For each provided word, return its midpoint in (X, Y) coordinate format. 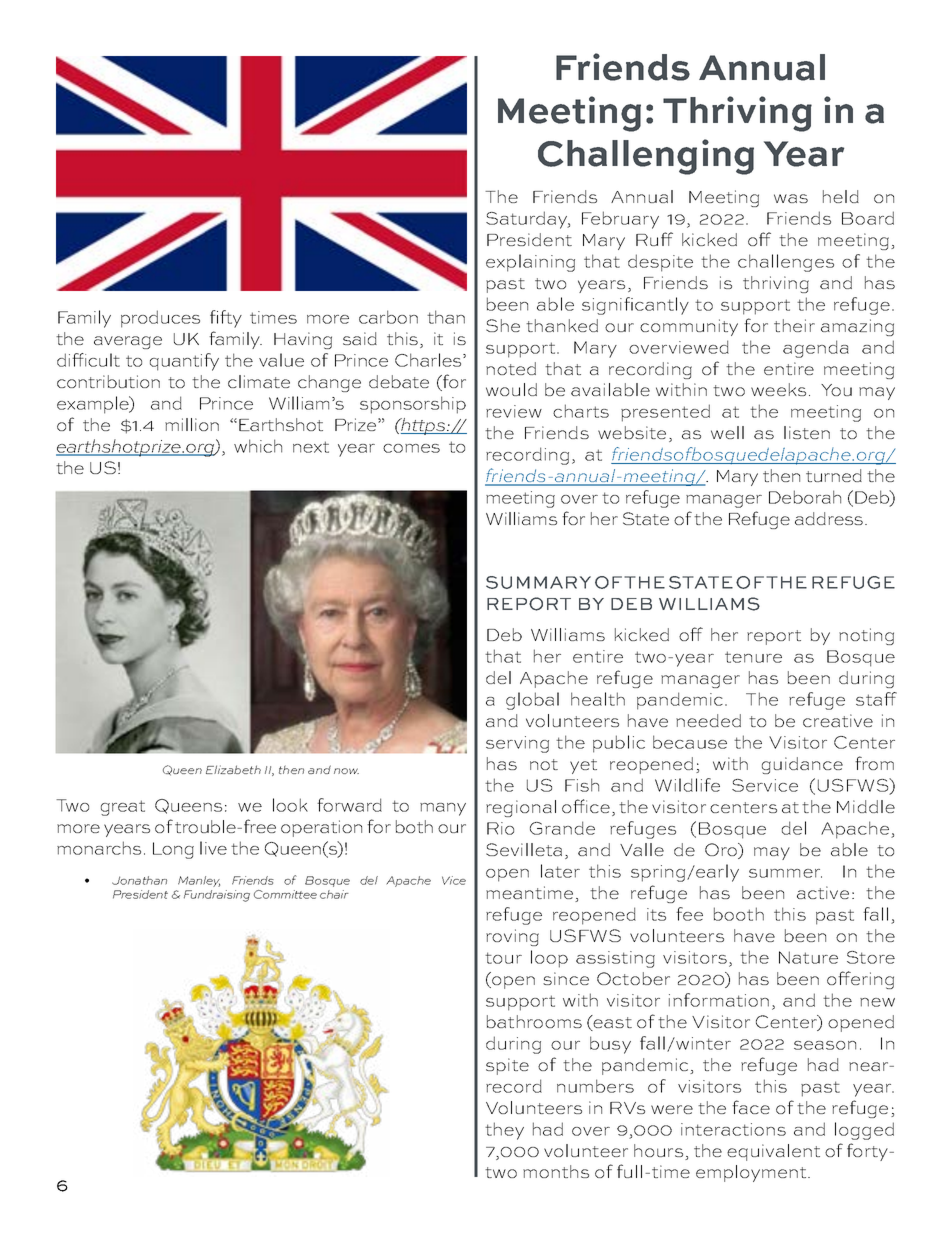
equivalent (773, 1152)
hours (658, 1150)
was (791, 198)
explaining (530, 263)
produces (160, 319)
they (504, 1131)
